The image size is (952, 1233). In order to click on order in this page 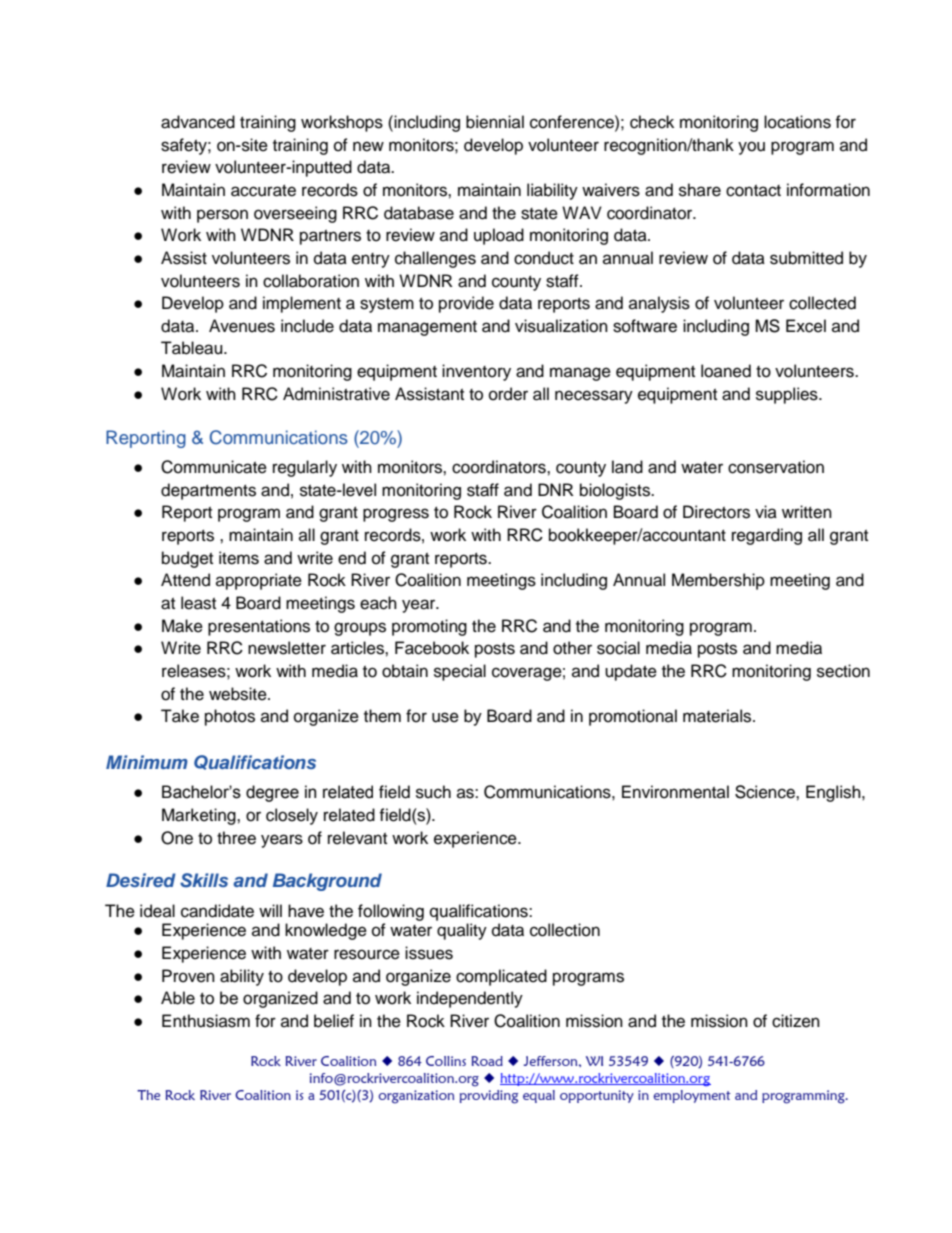, I will do `click(508, 394)`.
